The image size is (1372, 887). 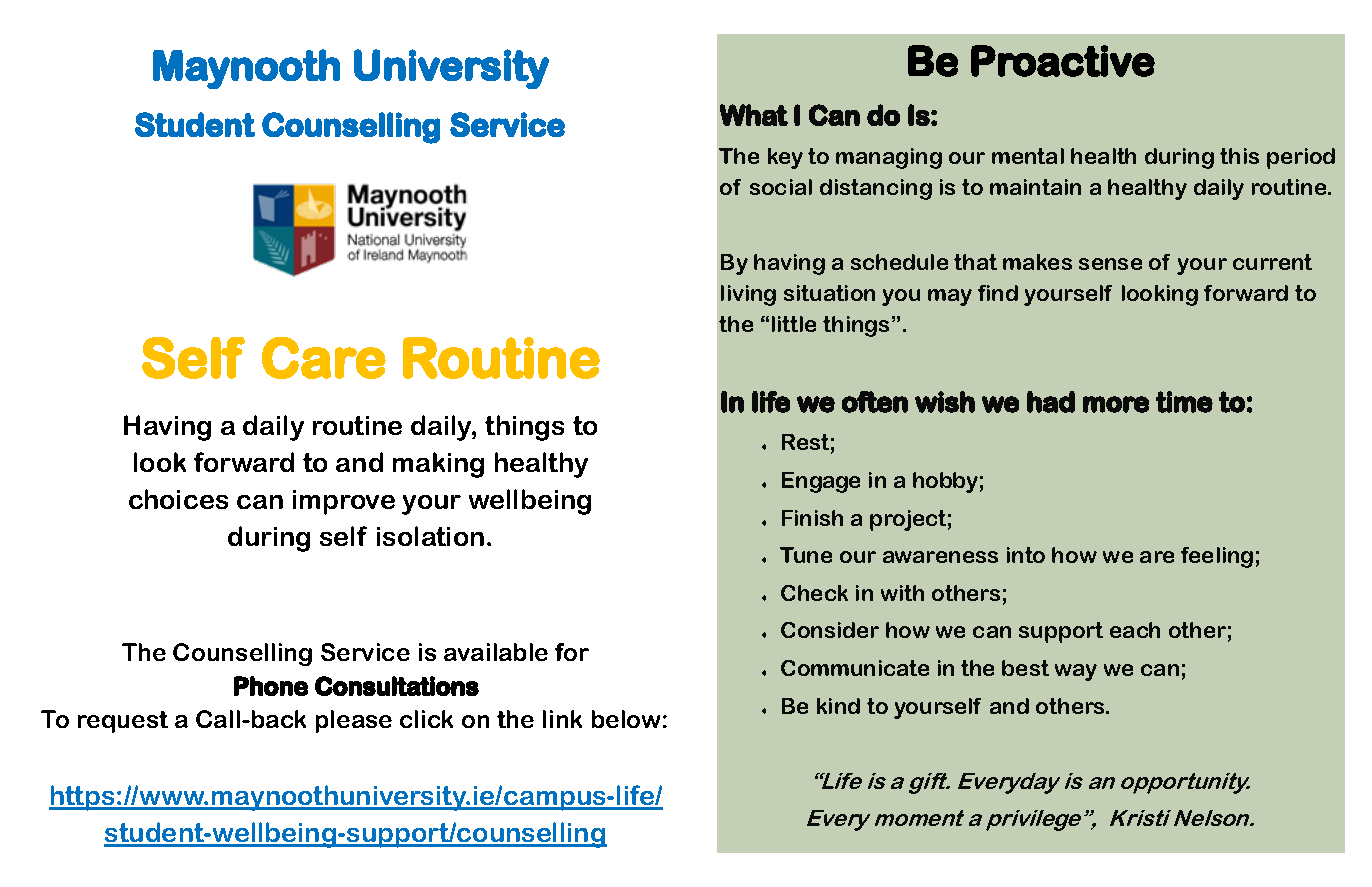 What do you see at coordinates (785, 158) in the image?
I see `key` at bounding box center [785, 158].
